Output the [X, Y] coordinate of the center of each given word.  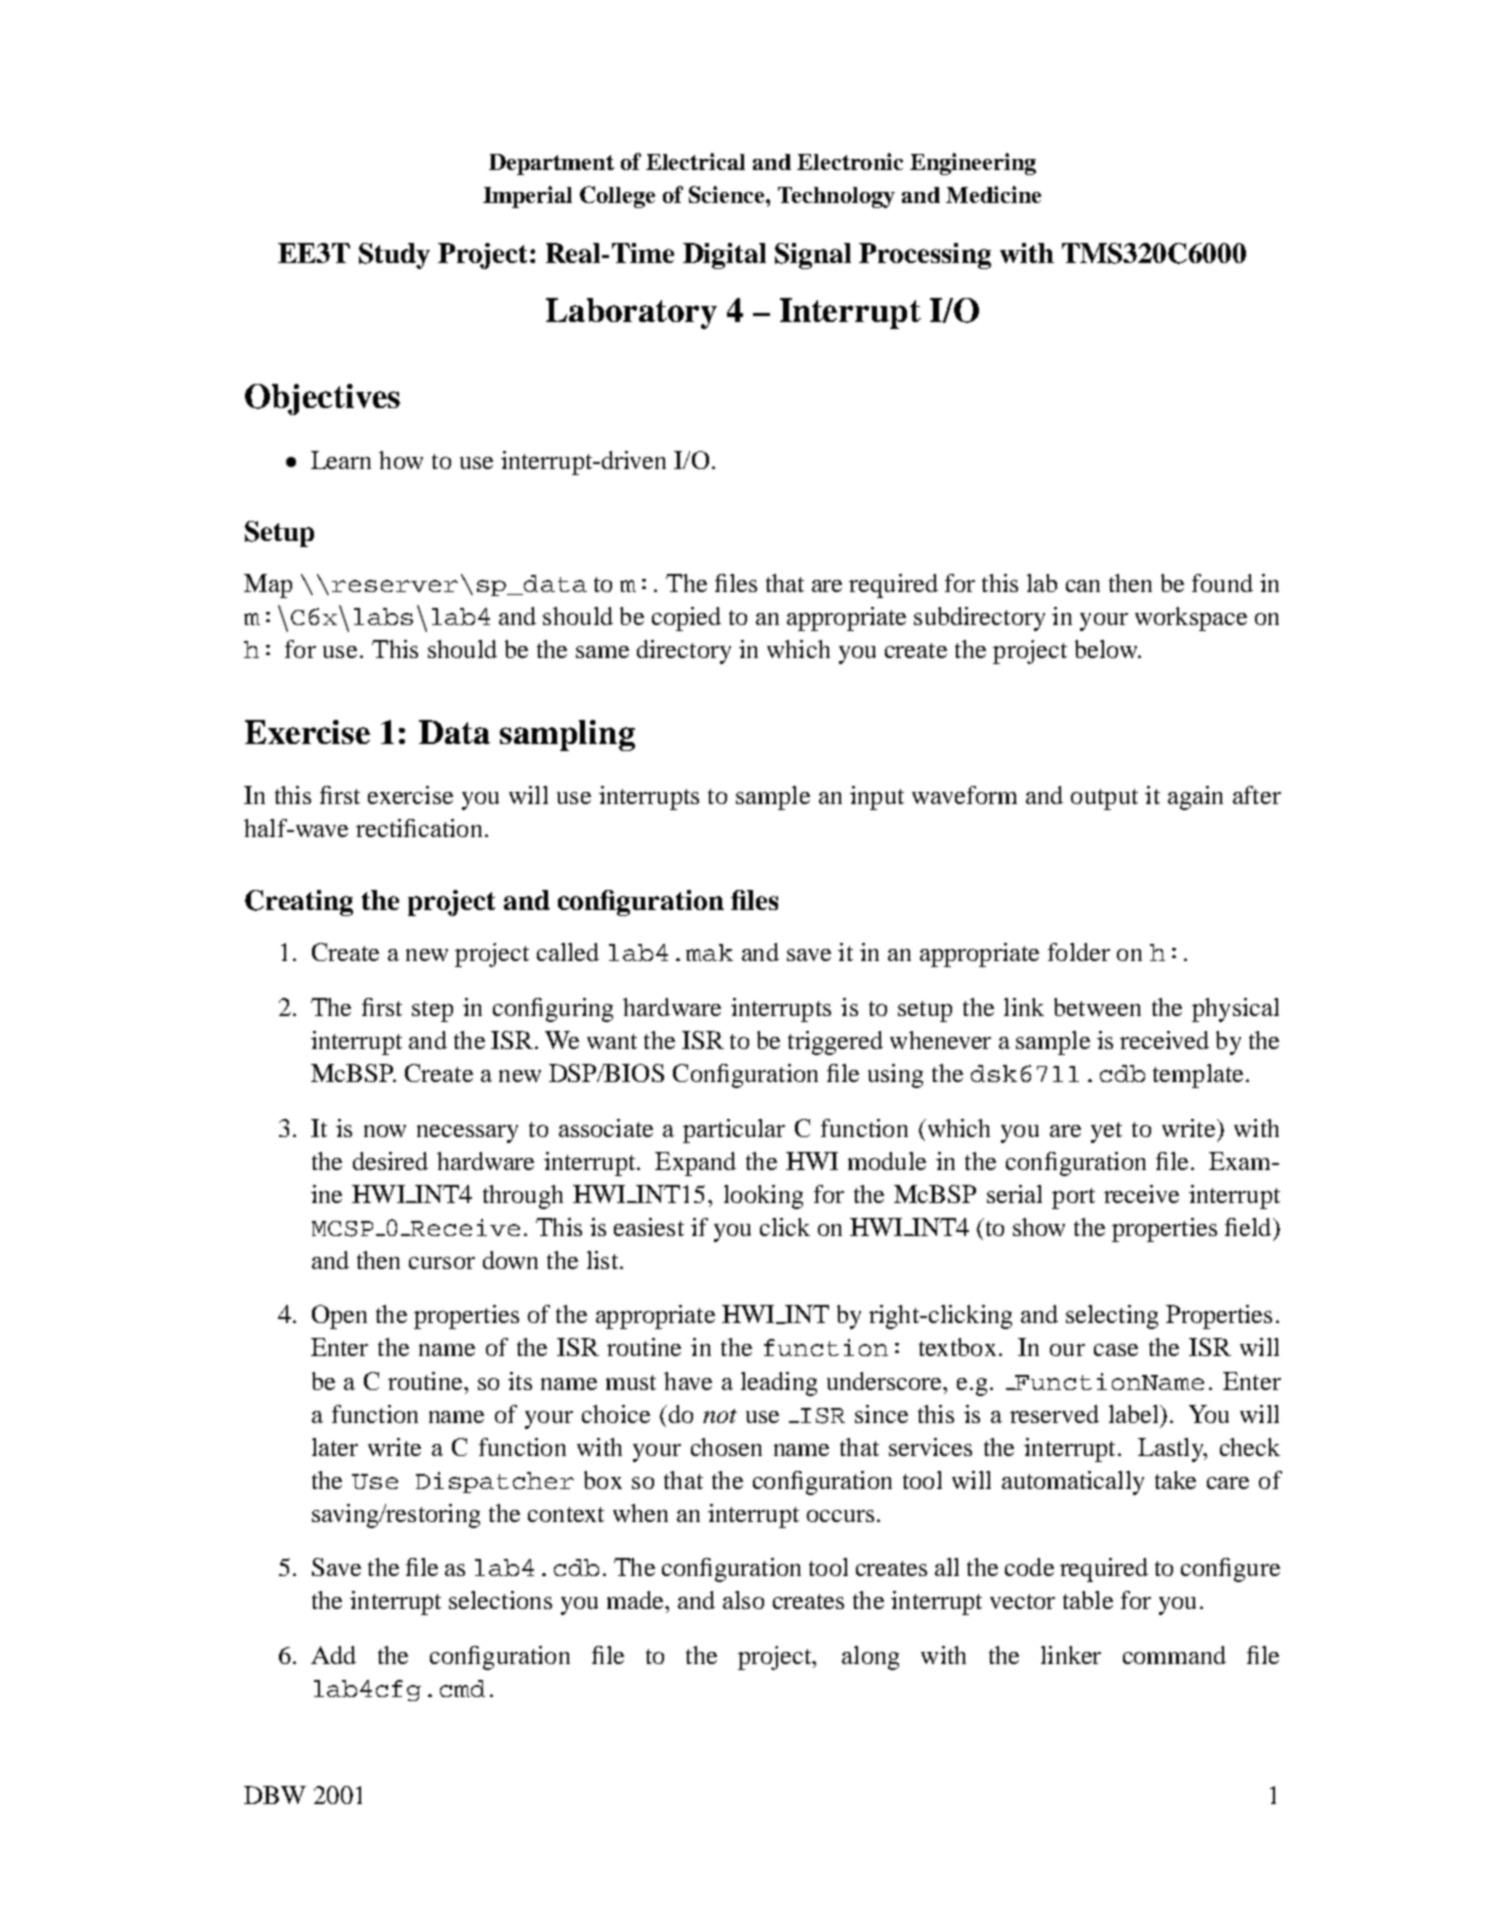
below [1107, 649]
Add [333, 1655]
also [743, 1600]
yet [1106, 1132]
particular [734, 1131]
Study [394, 256]
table [1088, 1600]
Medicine [993, 194]
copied [686, 619]
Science [728, 194]
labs [383, 616]
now [385, 1131]
